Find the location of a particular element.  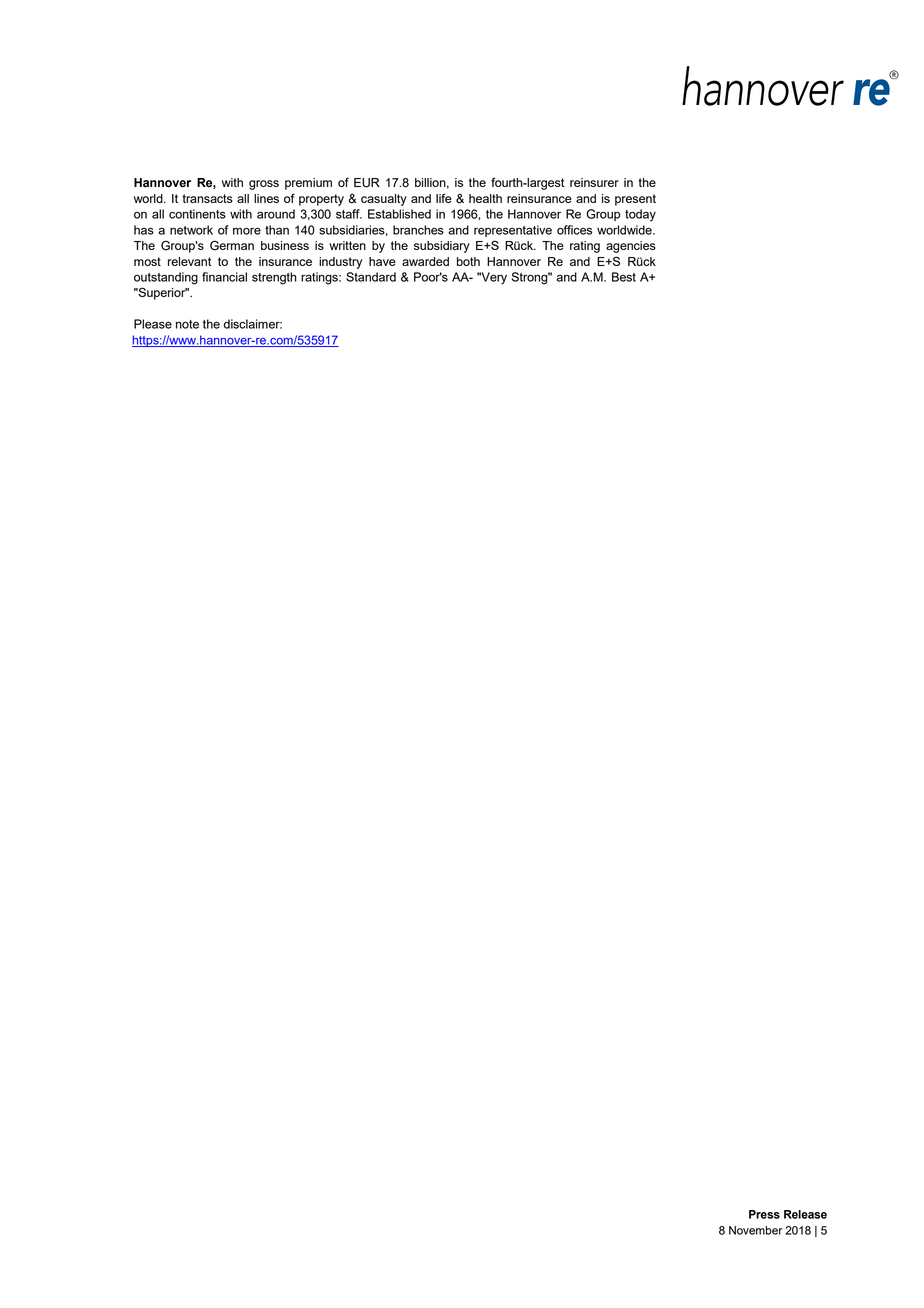

today is located at coordinates (640, 215).
